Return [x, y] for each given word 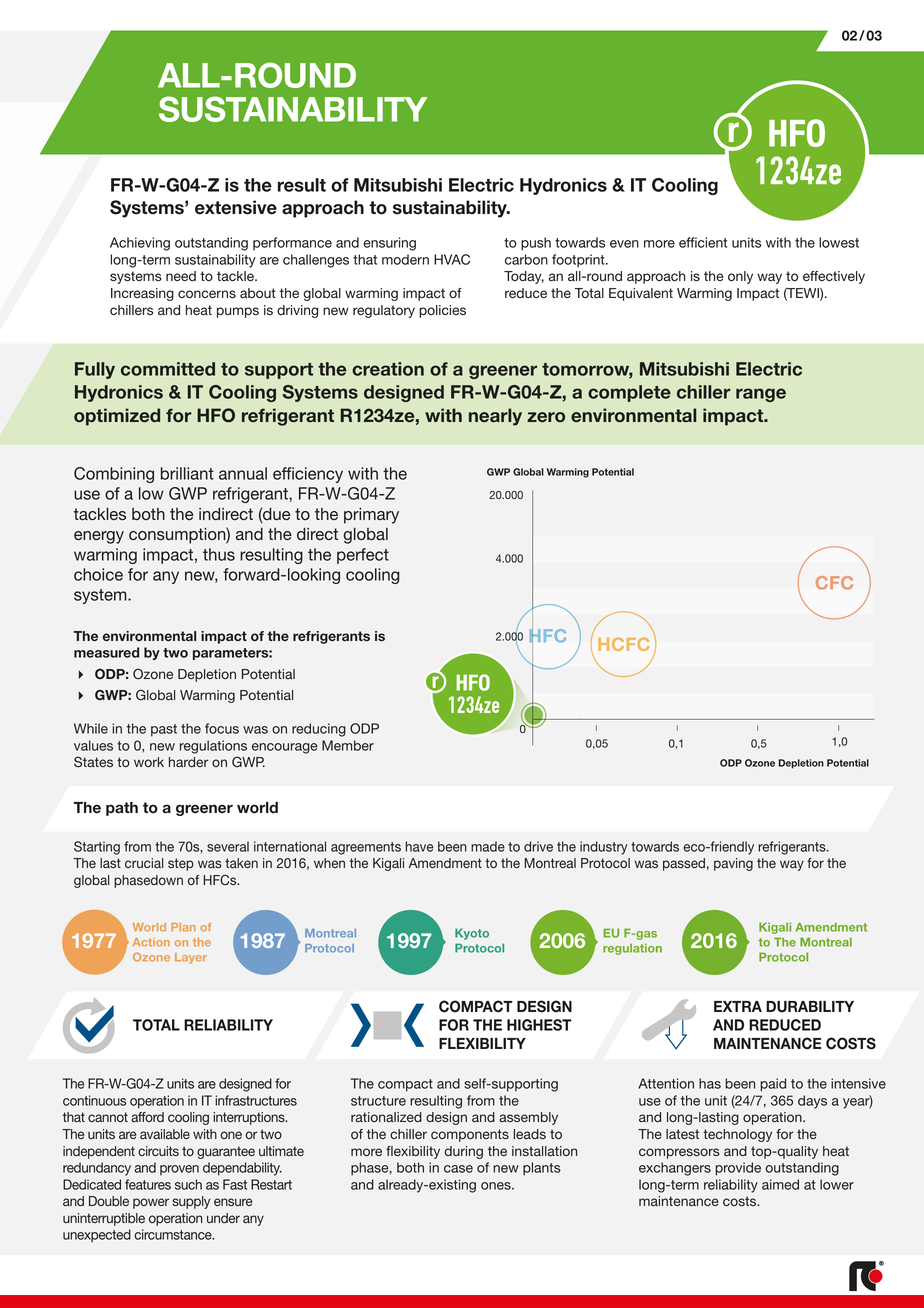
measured [106, 652]
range [761, 395]
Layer [191, 958]
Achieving [140, 244]
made [488, 846]
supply [191, 1202]
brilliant [187, 473]
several [228, 846]
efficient [703, 242]
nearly [495, 417]
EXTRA [738, 1006]
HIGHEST [539, 1025]
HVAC [452, 259]
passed [684, 864]
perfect [363, 556]
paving [733, 864]
